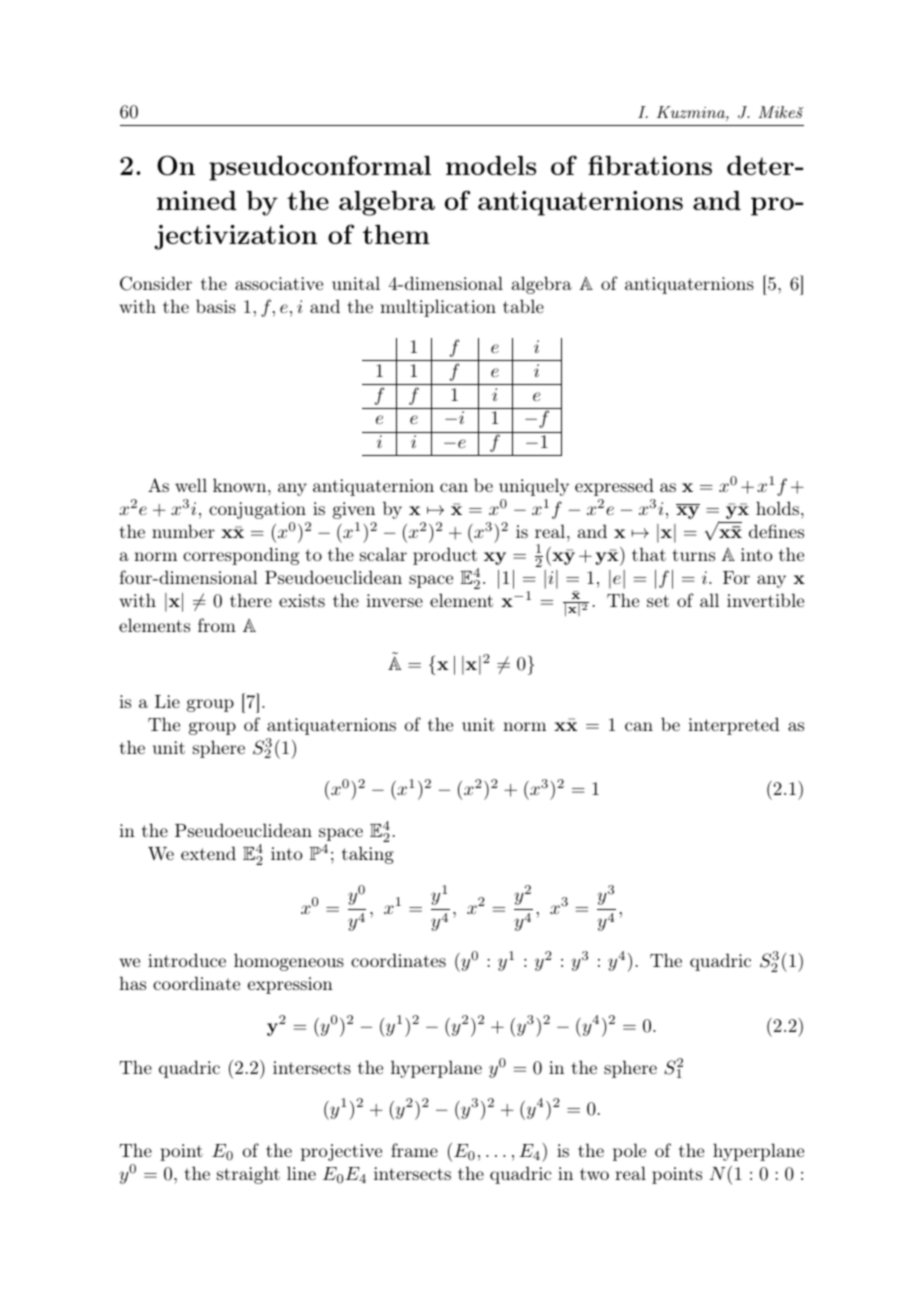  Describe the element at coordinates (368, 855) in the screenshot. I see `taking` at that location.
